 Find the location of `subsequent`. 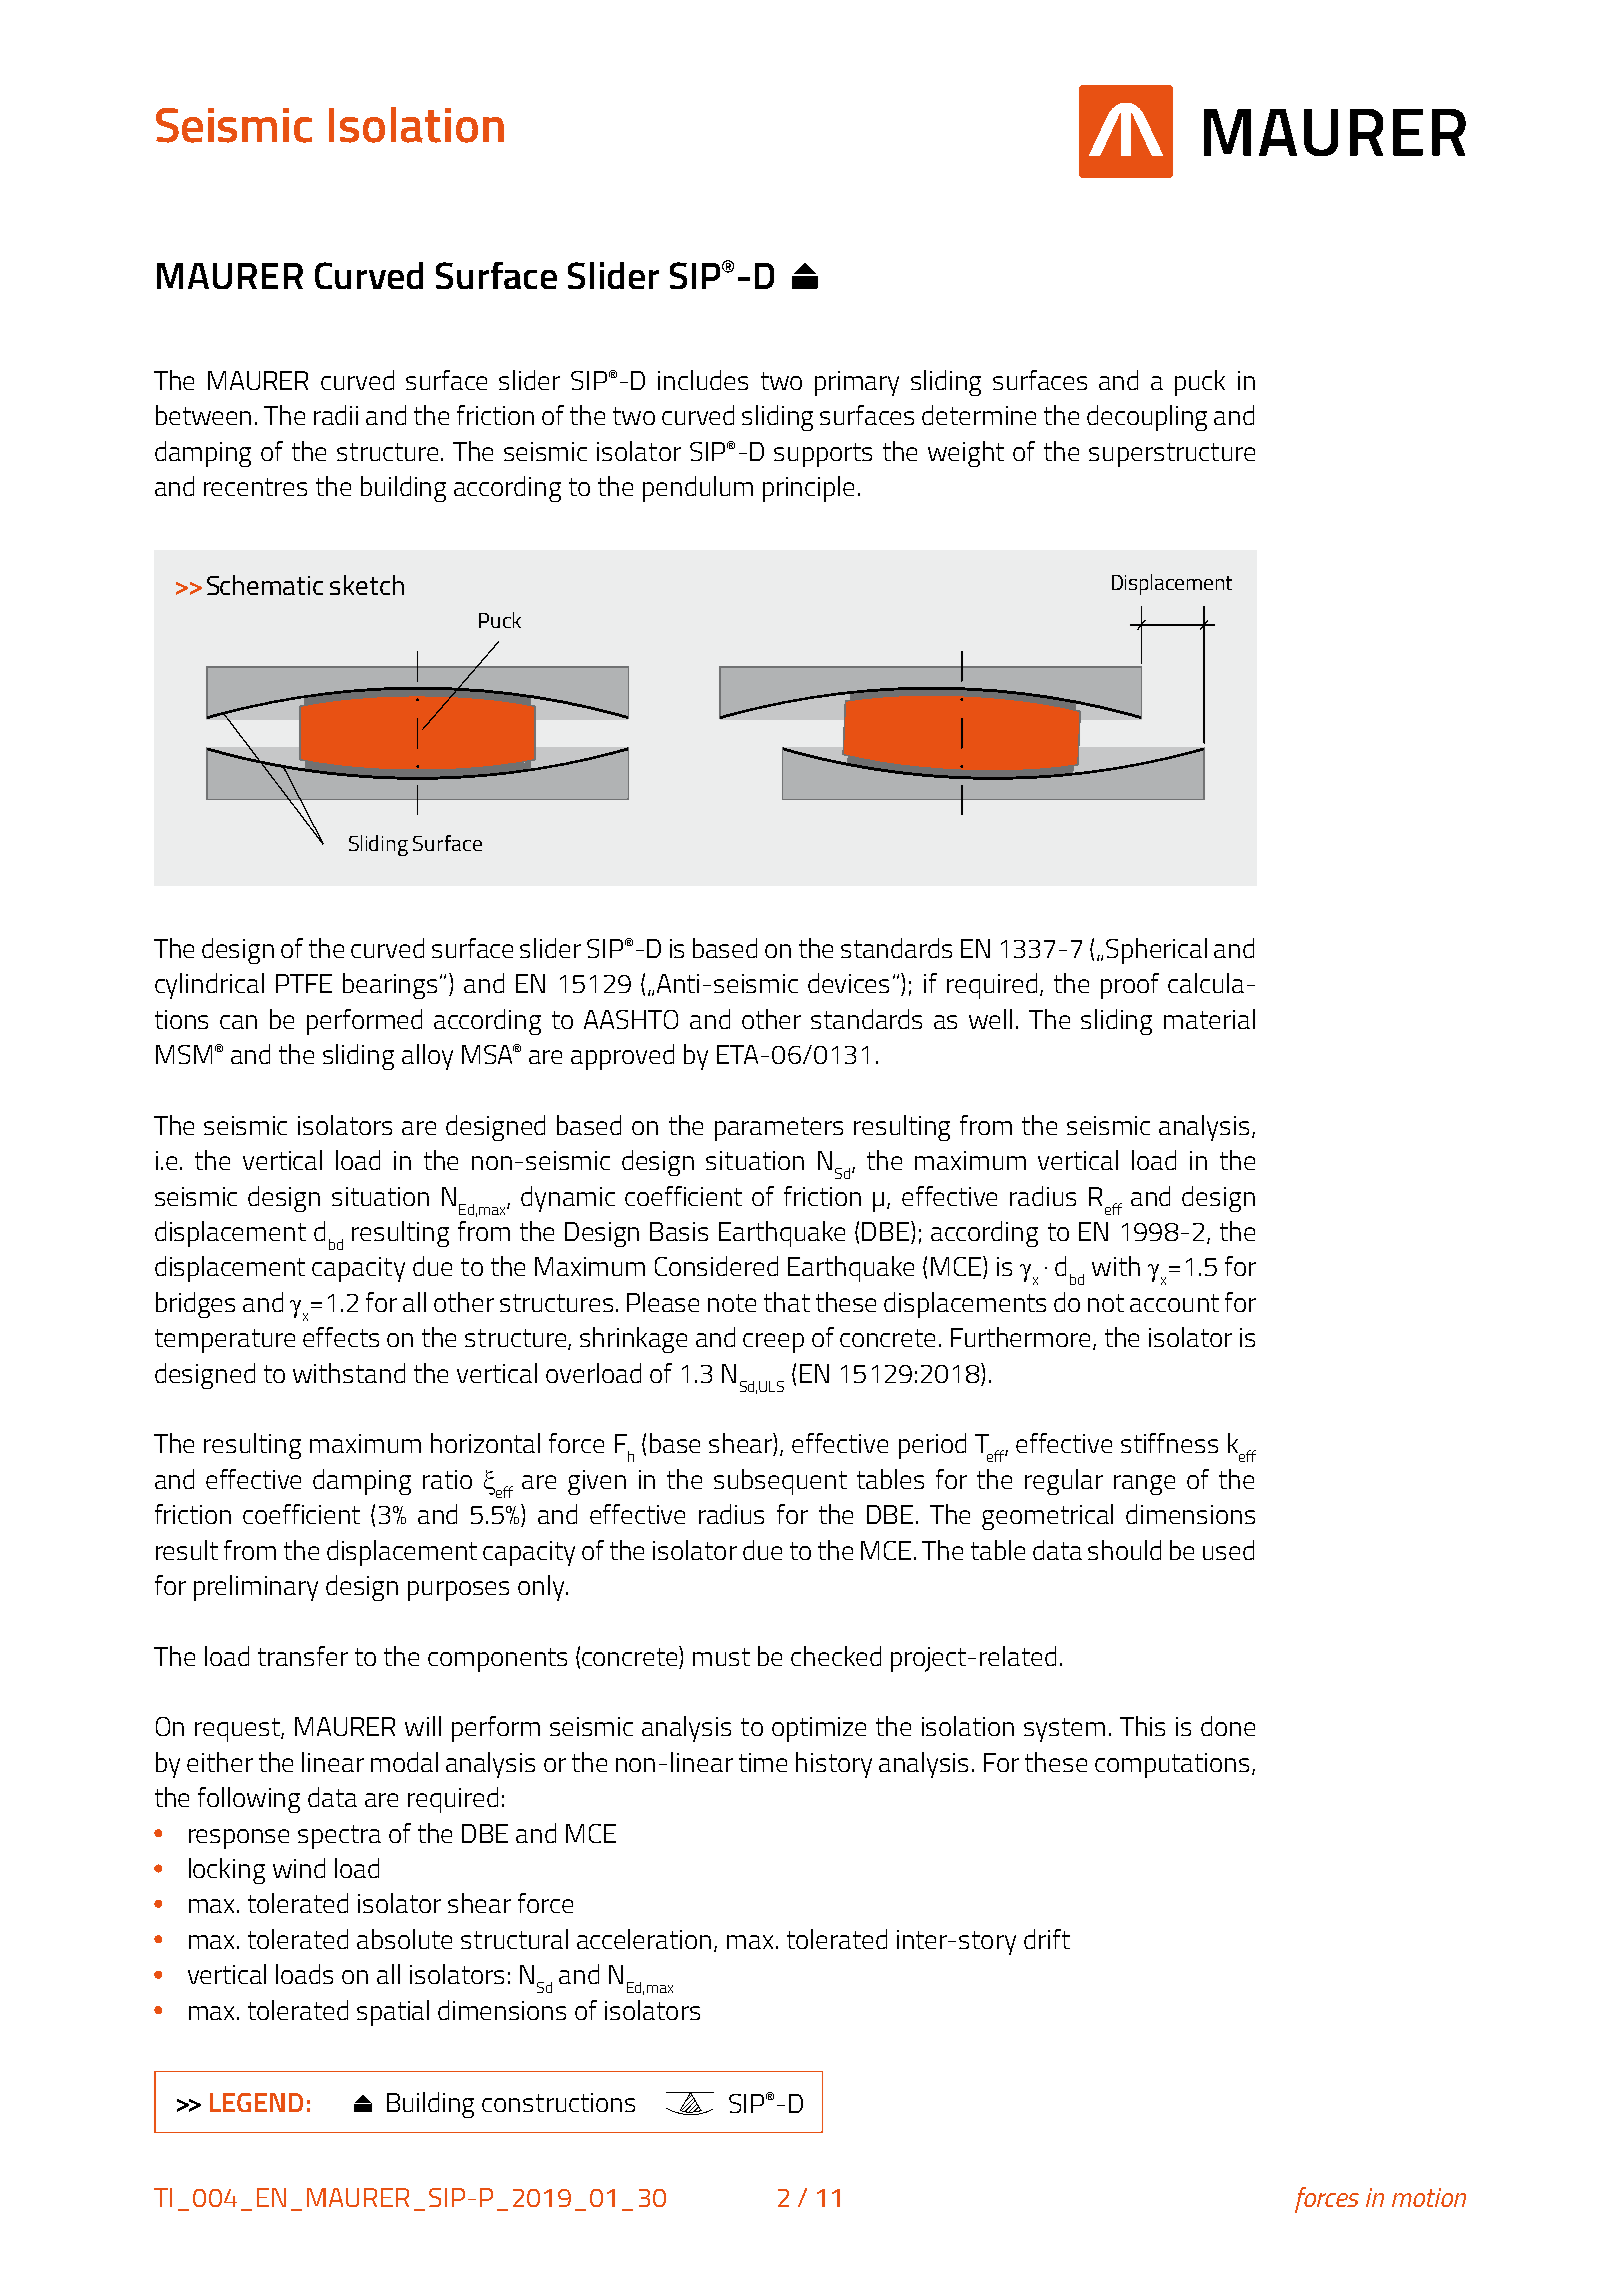

subsequent is located at coordinates (780, 1482).
